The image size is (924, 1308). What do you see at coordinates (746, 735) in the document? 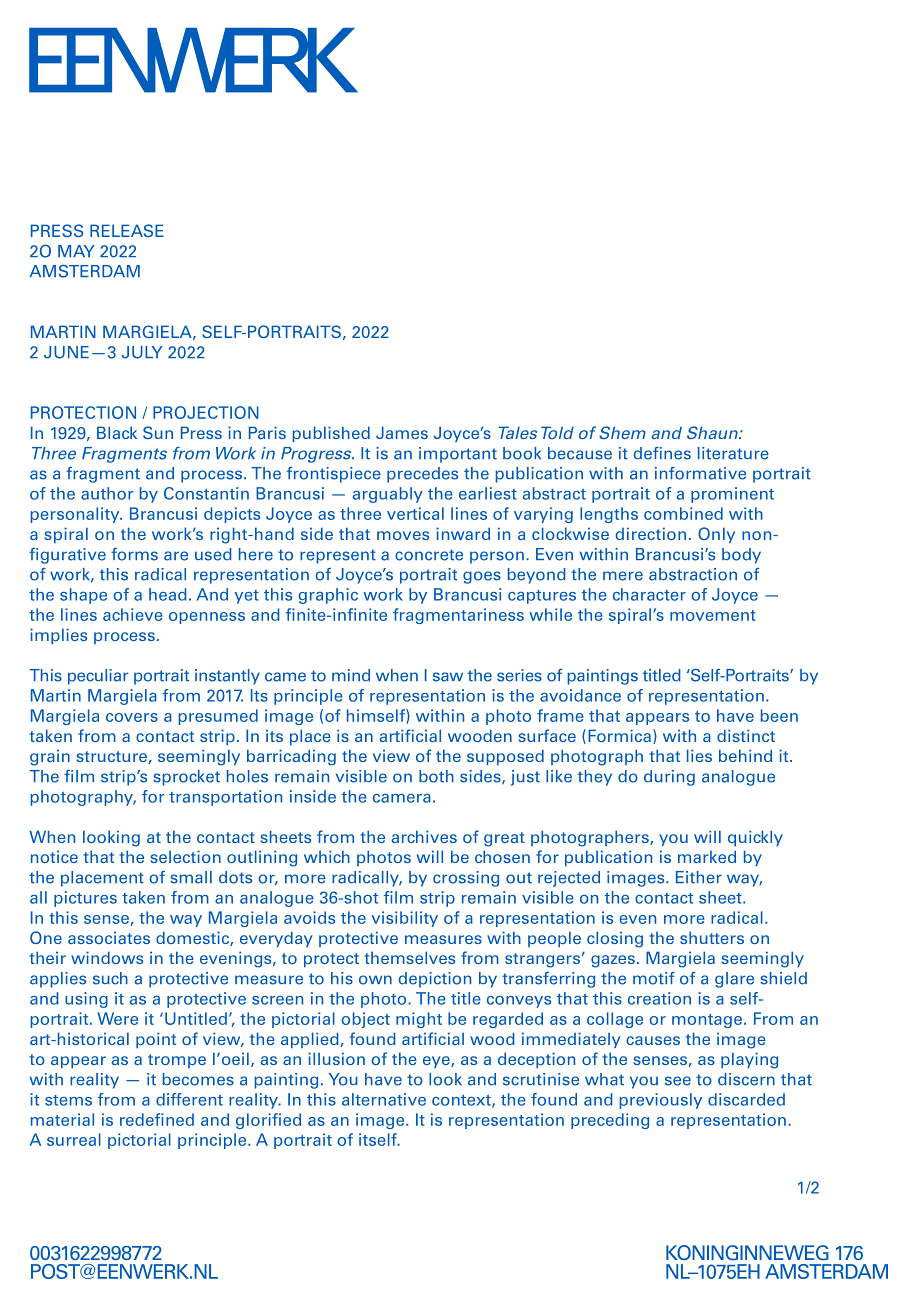
I see `distinct` at bounding box center [746, 735].
